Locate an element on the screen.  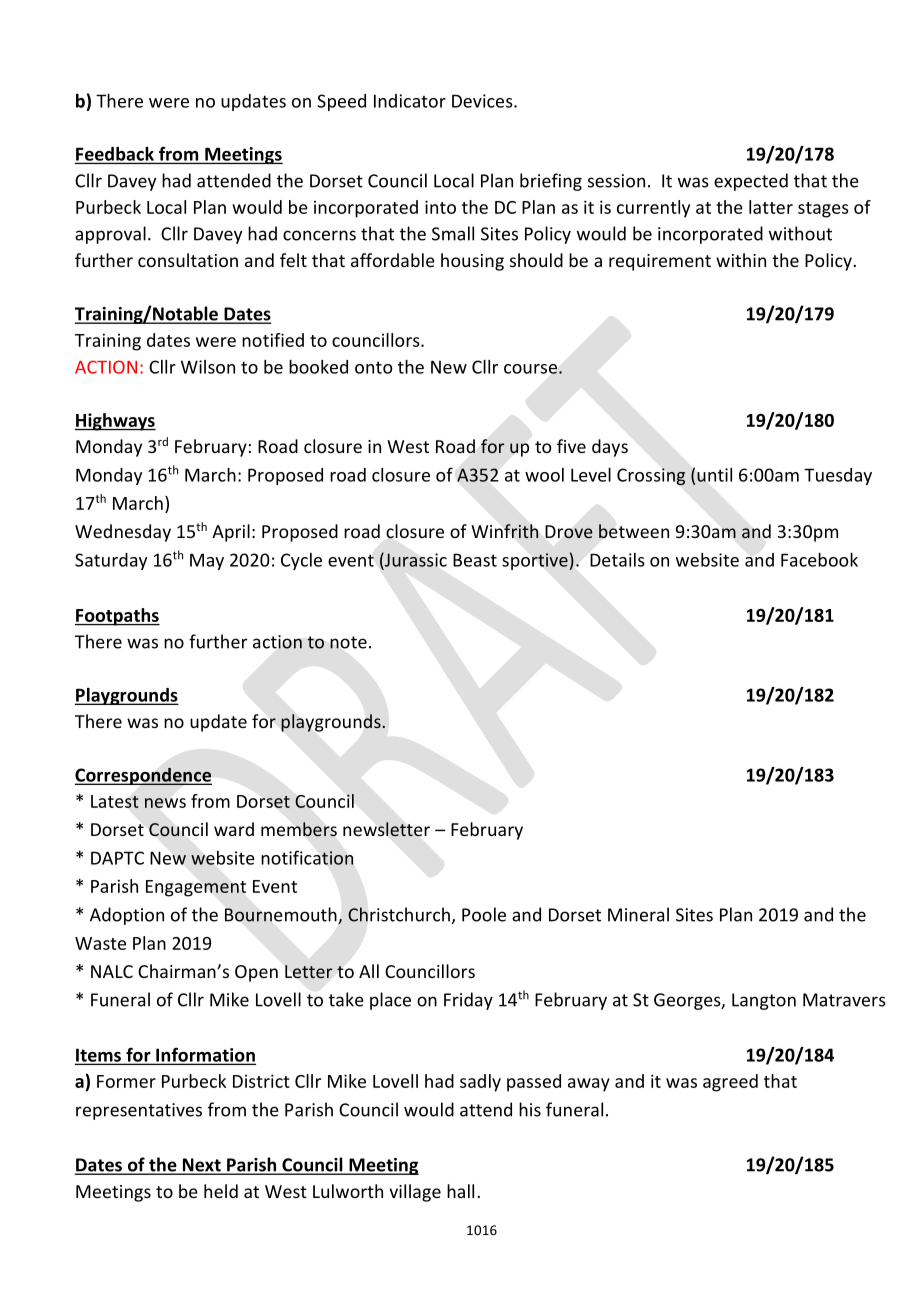
Wilson is located at coordinates (208, 367).
